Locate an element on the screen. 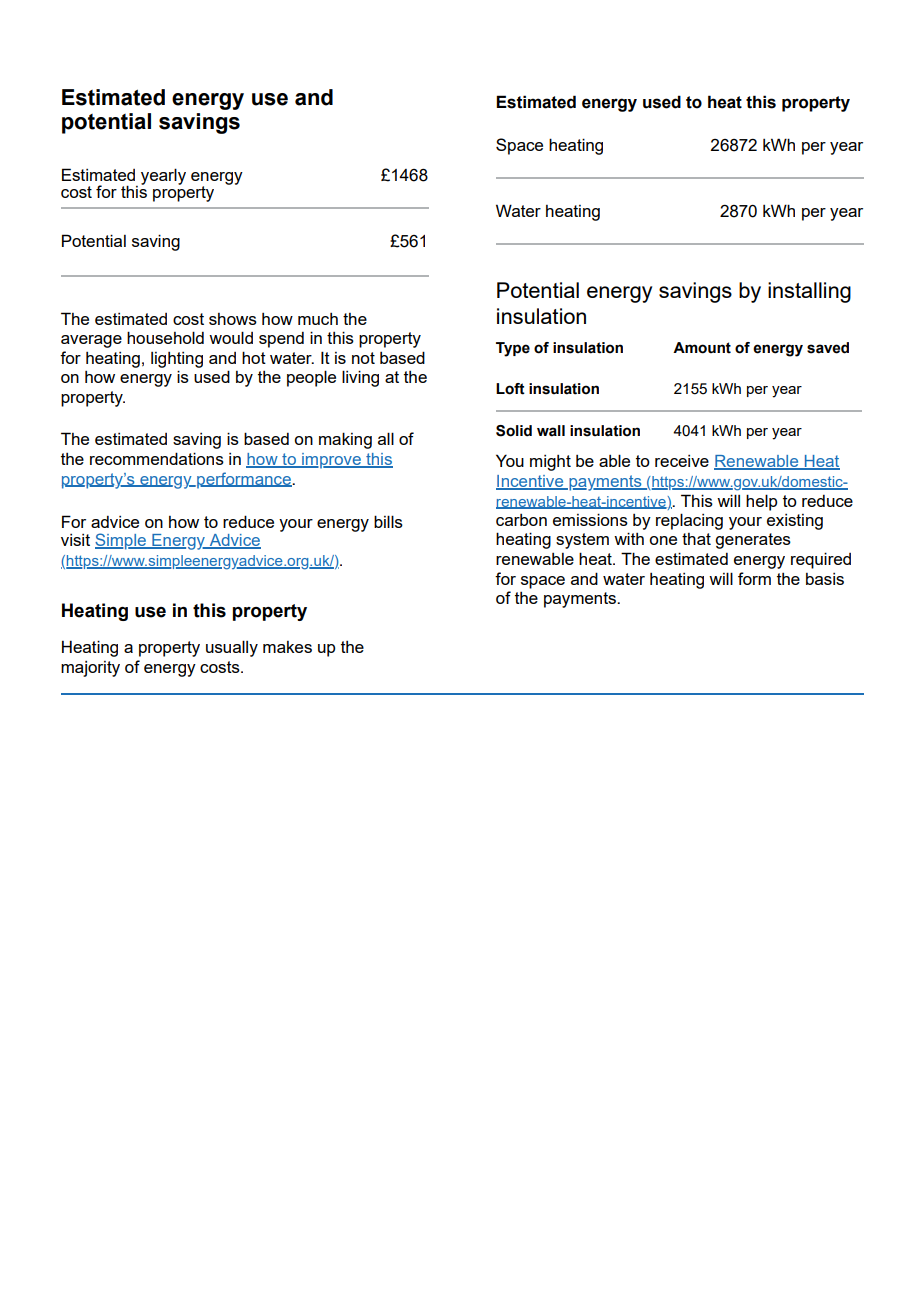  recommendations is located at coordinates (157, 458).
